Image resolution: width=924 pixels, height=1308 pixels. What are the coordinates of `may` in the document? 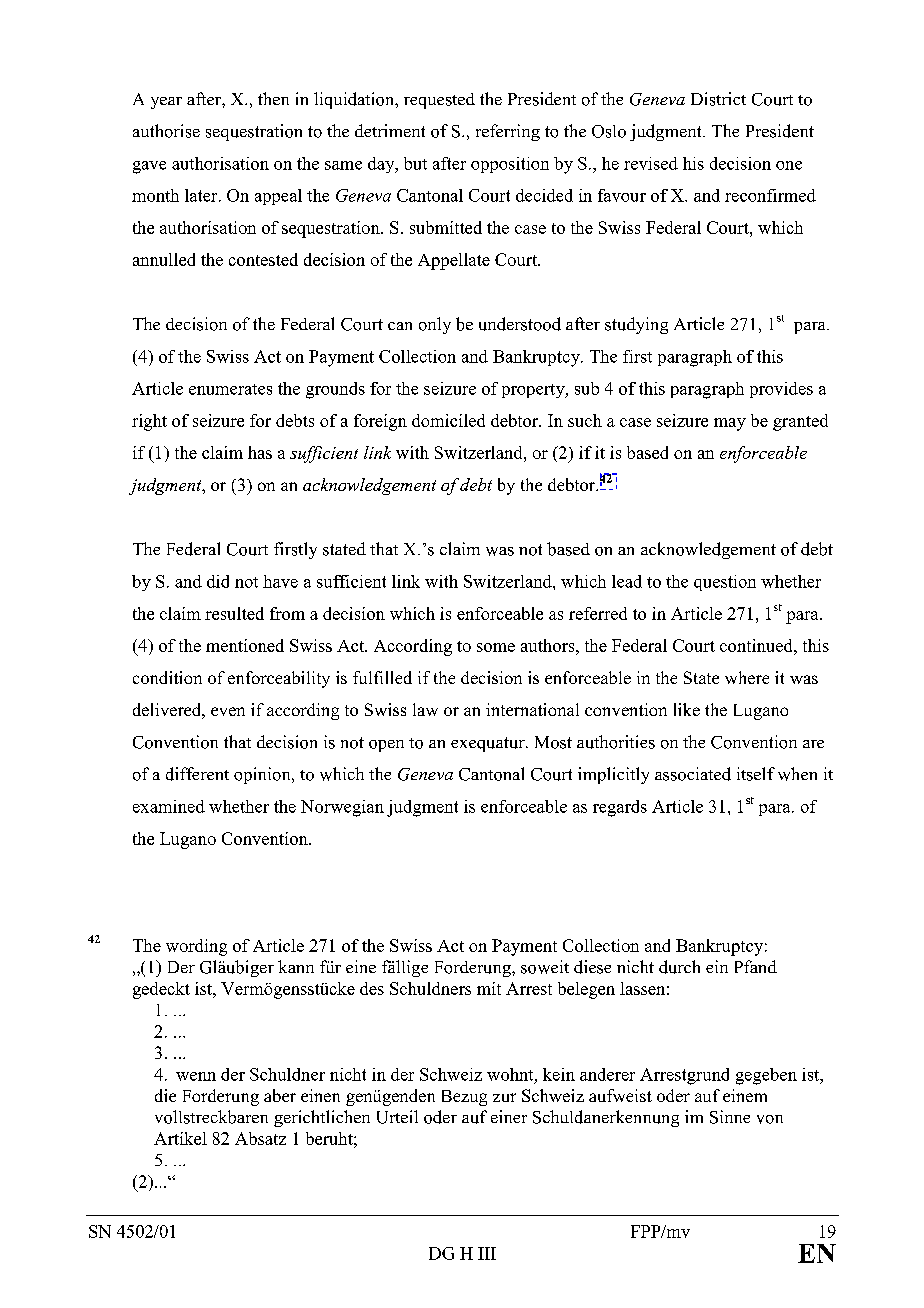 It's located at (730, 424).
